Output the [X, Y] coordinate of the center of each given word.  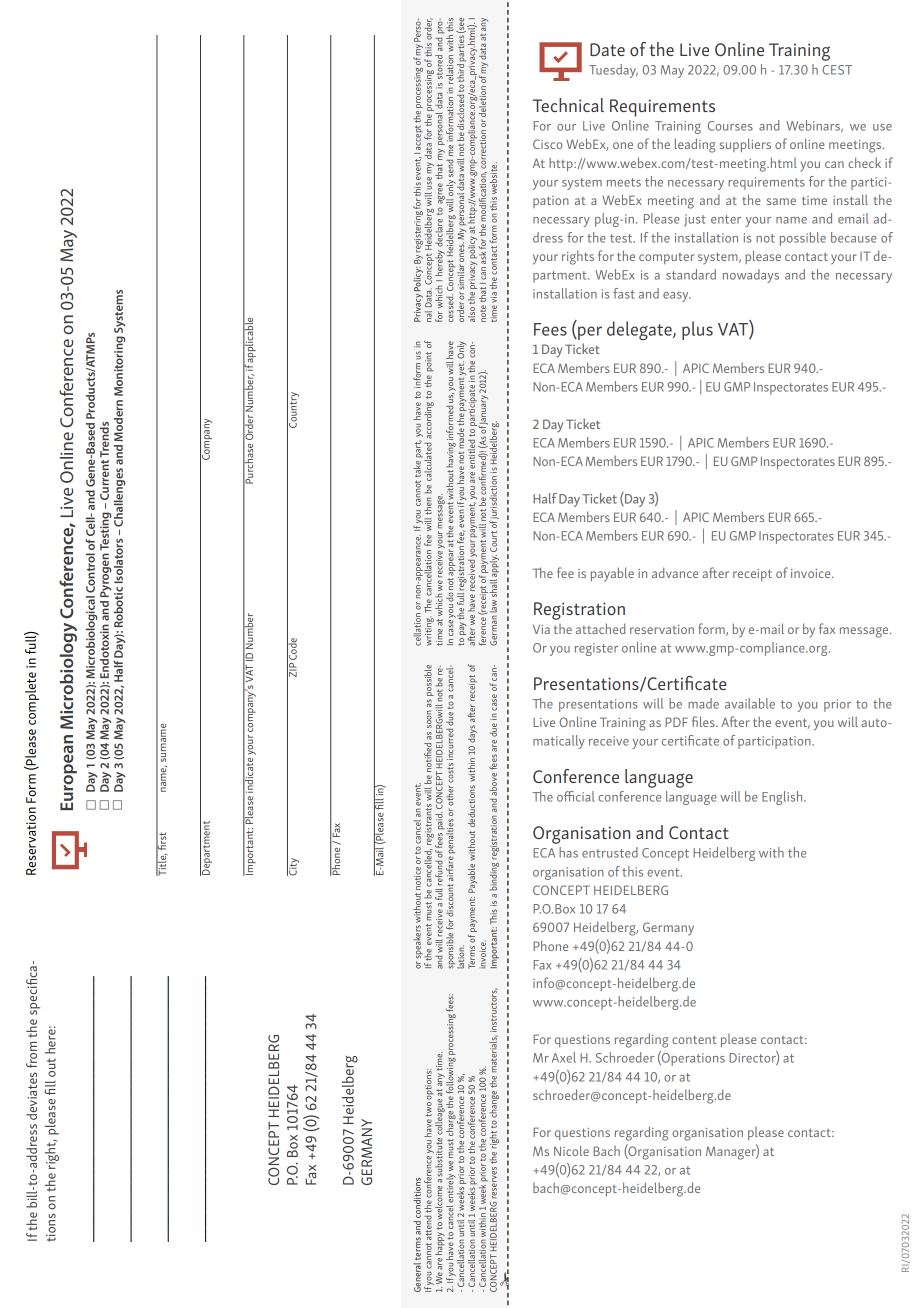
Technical [568, 105]
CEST [837, 70]
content [694, 1039]
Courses [730, 126]
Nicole [571, 1150]
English [783, 798]
